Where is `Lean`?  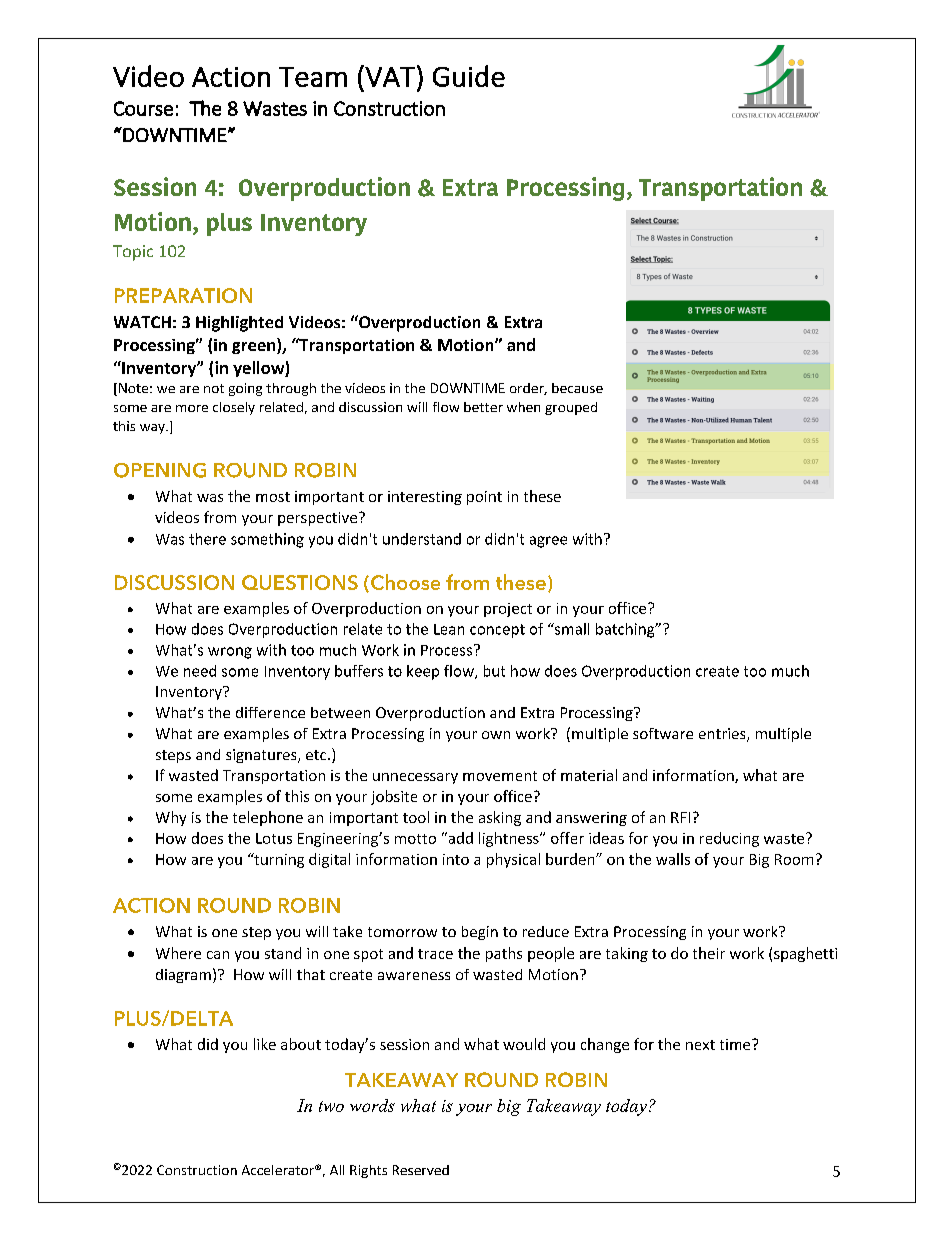
Lean is located at coordinates (449, 629).
